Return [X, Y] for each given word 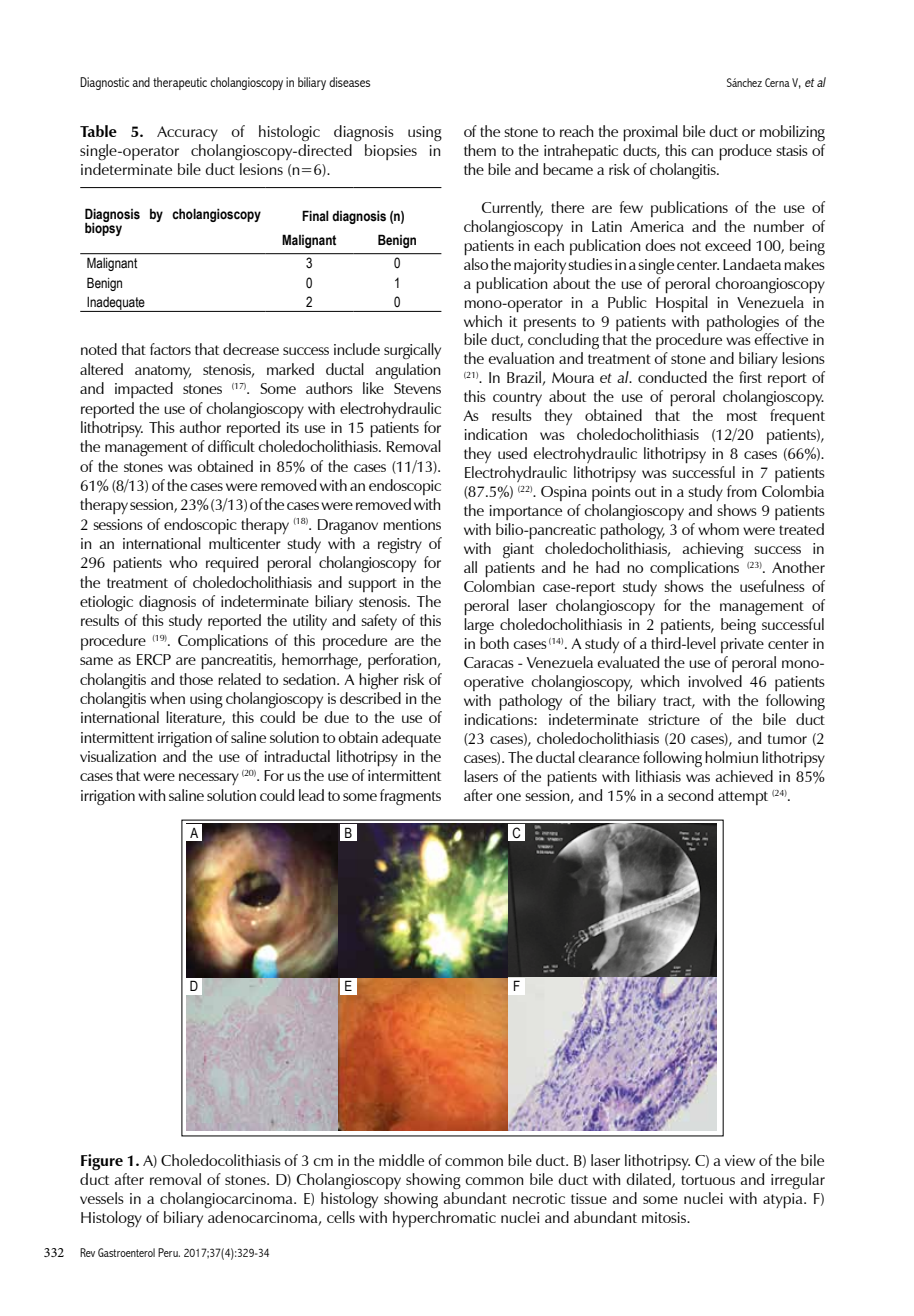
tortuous [708, 1180]
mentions [412, 524]
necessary [209, 779]
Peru [169, 1252]
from [742, 491]
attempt [743, 798]
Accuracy [187, 133]
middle [401, 1160]
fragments [410, 797]
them [480, 150]
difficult [231, 446]
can [702, 152]
